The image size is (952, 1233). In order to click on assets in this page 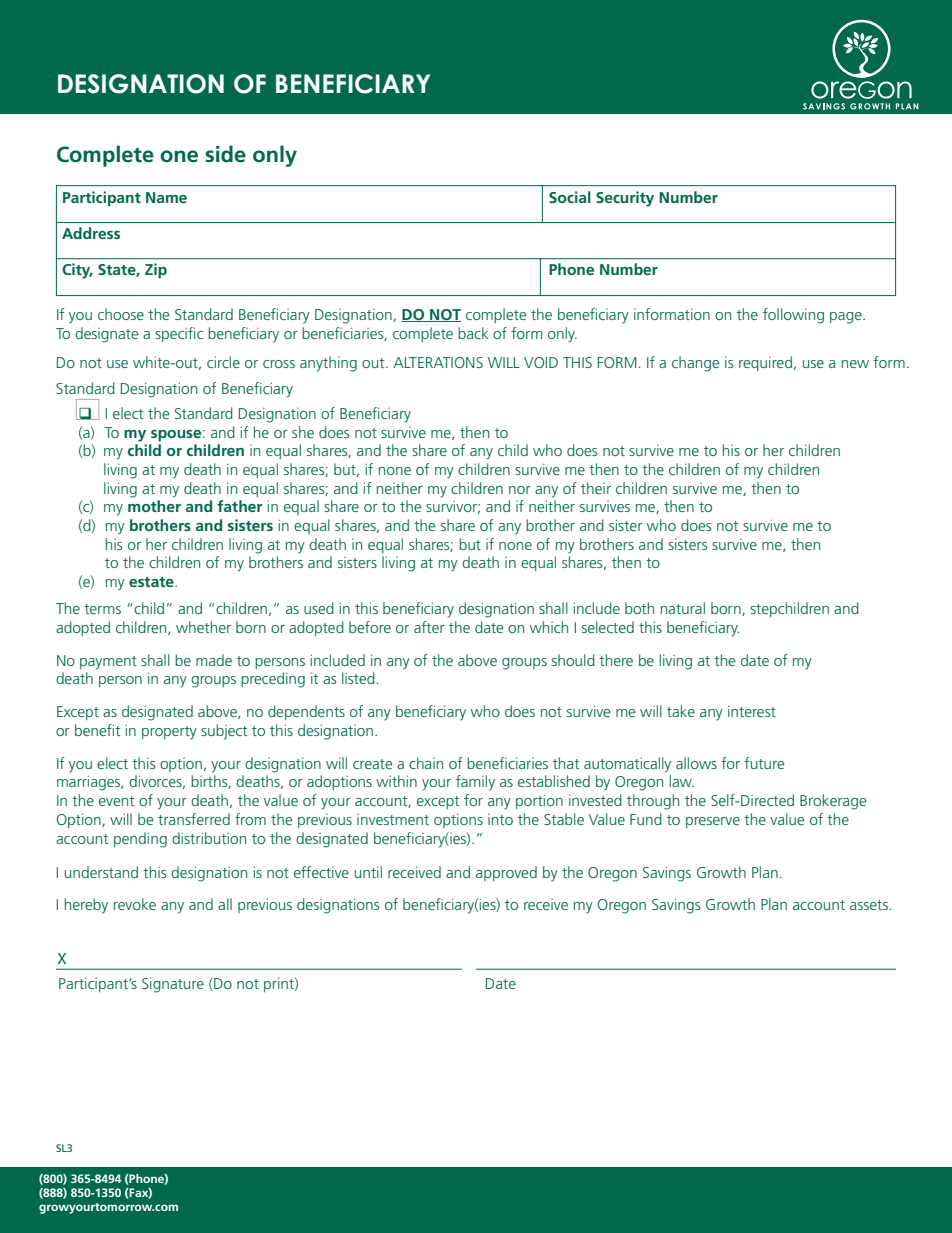, I will do `click(870, 905)`.
